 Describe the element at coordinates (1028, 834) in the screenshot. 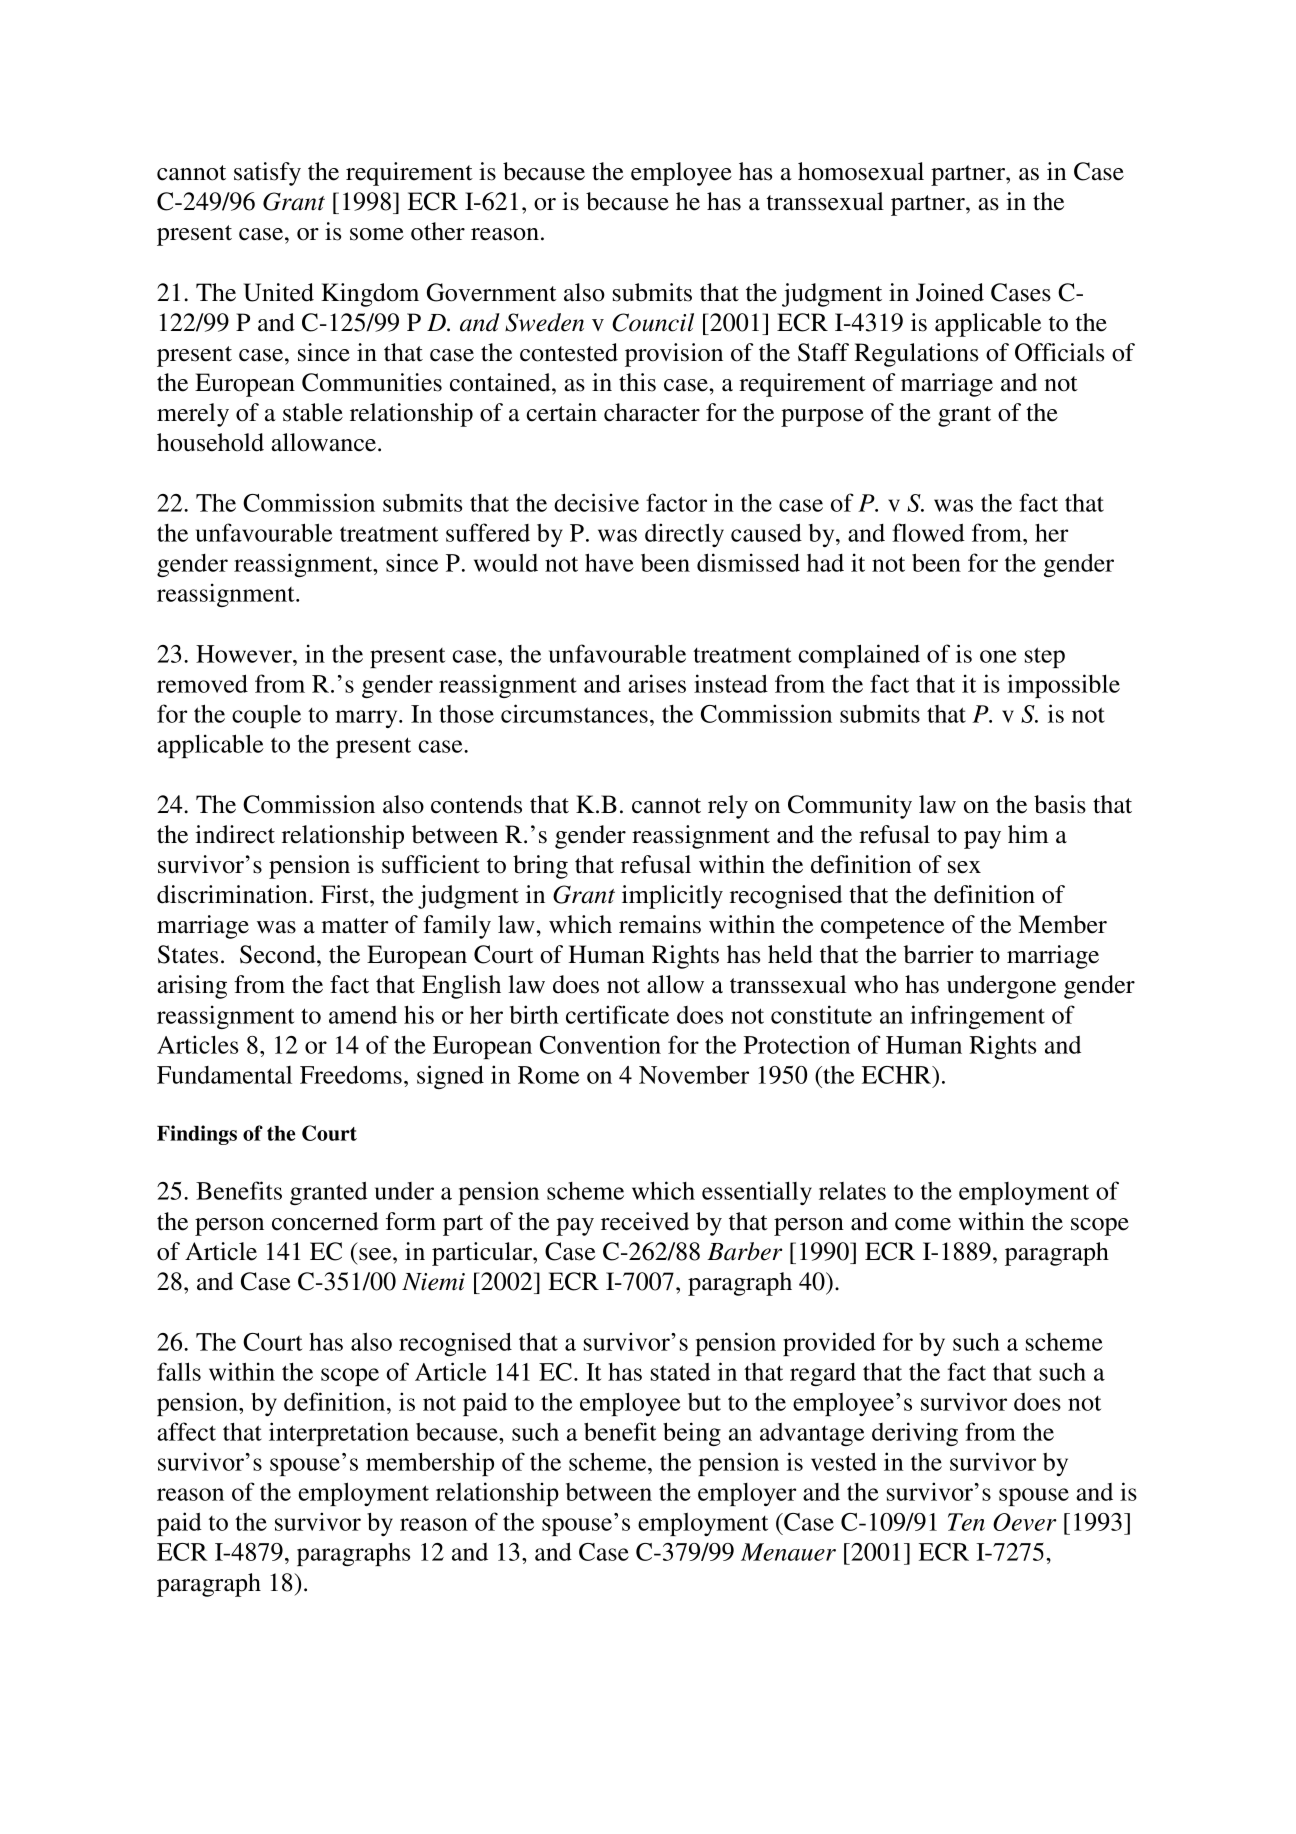

I see `him` at that location.
